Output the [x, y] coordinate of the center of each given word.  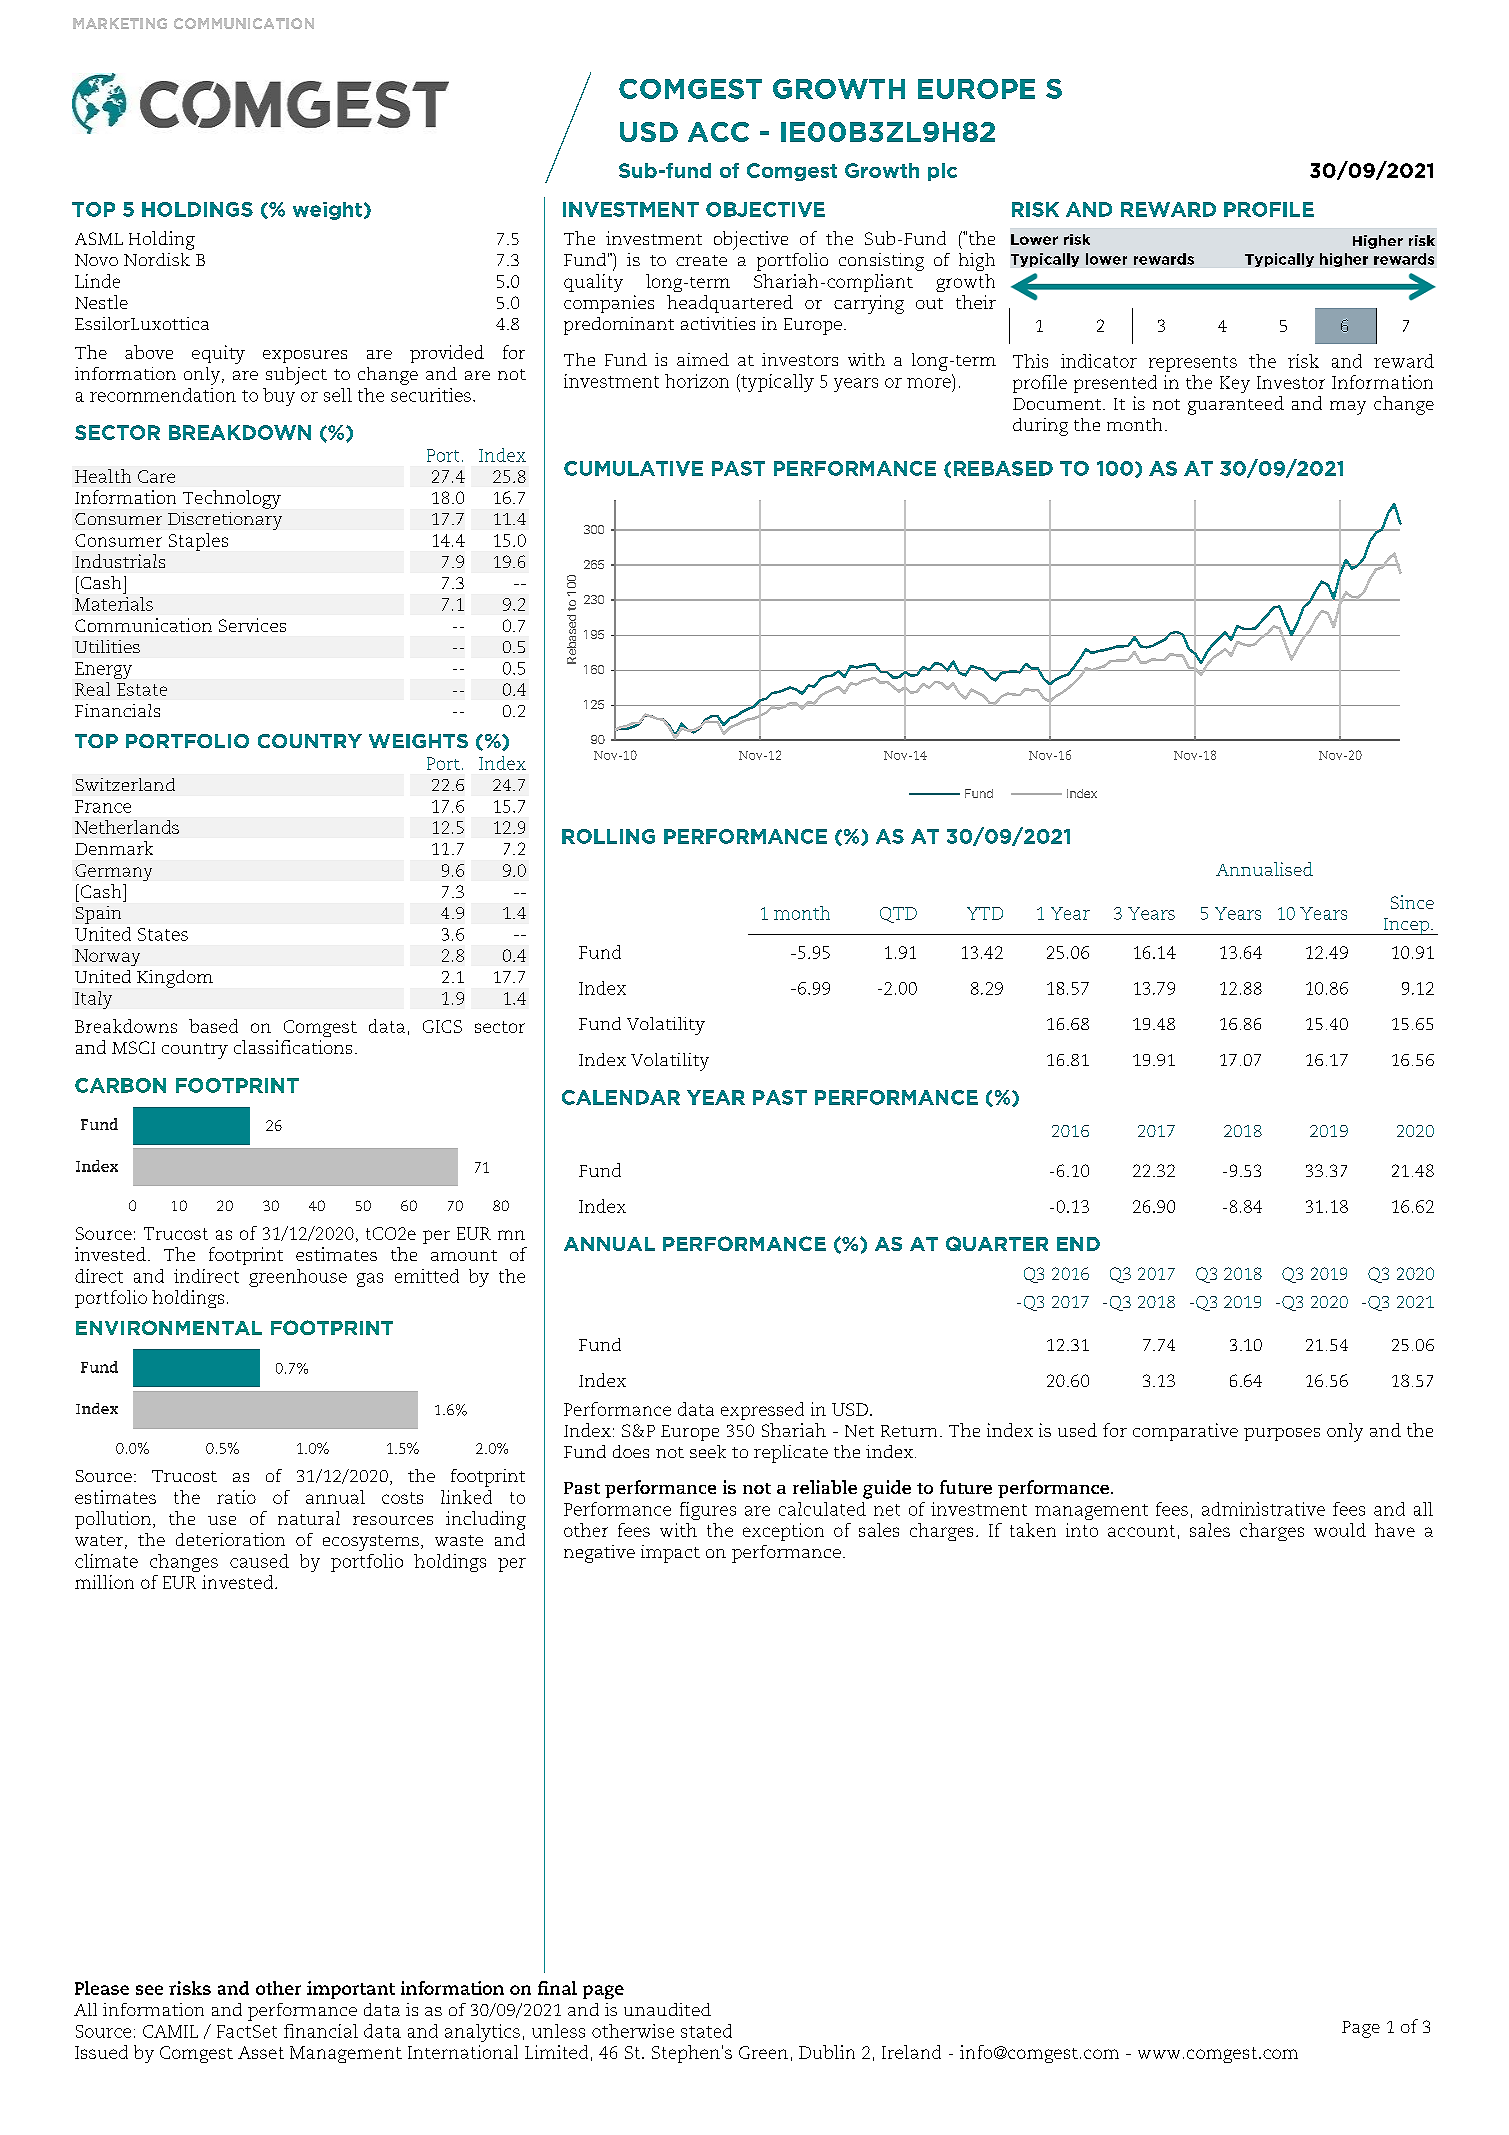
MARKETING [120, 23]
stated [706, 2031]
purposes [1282, 1434]
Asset [261, 2052]
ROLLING [608, 836]
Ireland [911, 2052]
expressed [762, 1411]
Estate [142, 689]
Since [1412, 902]
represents [1193, 364]
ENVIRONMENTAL [169, 1327]
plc [942, 172]
